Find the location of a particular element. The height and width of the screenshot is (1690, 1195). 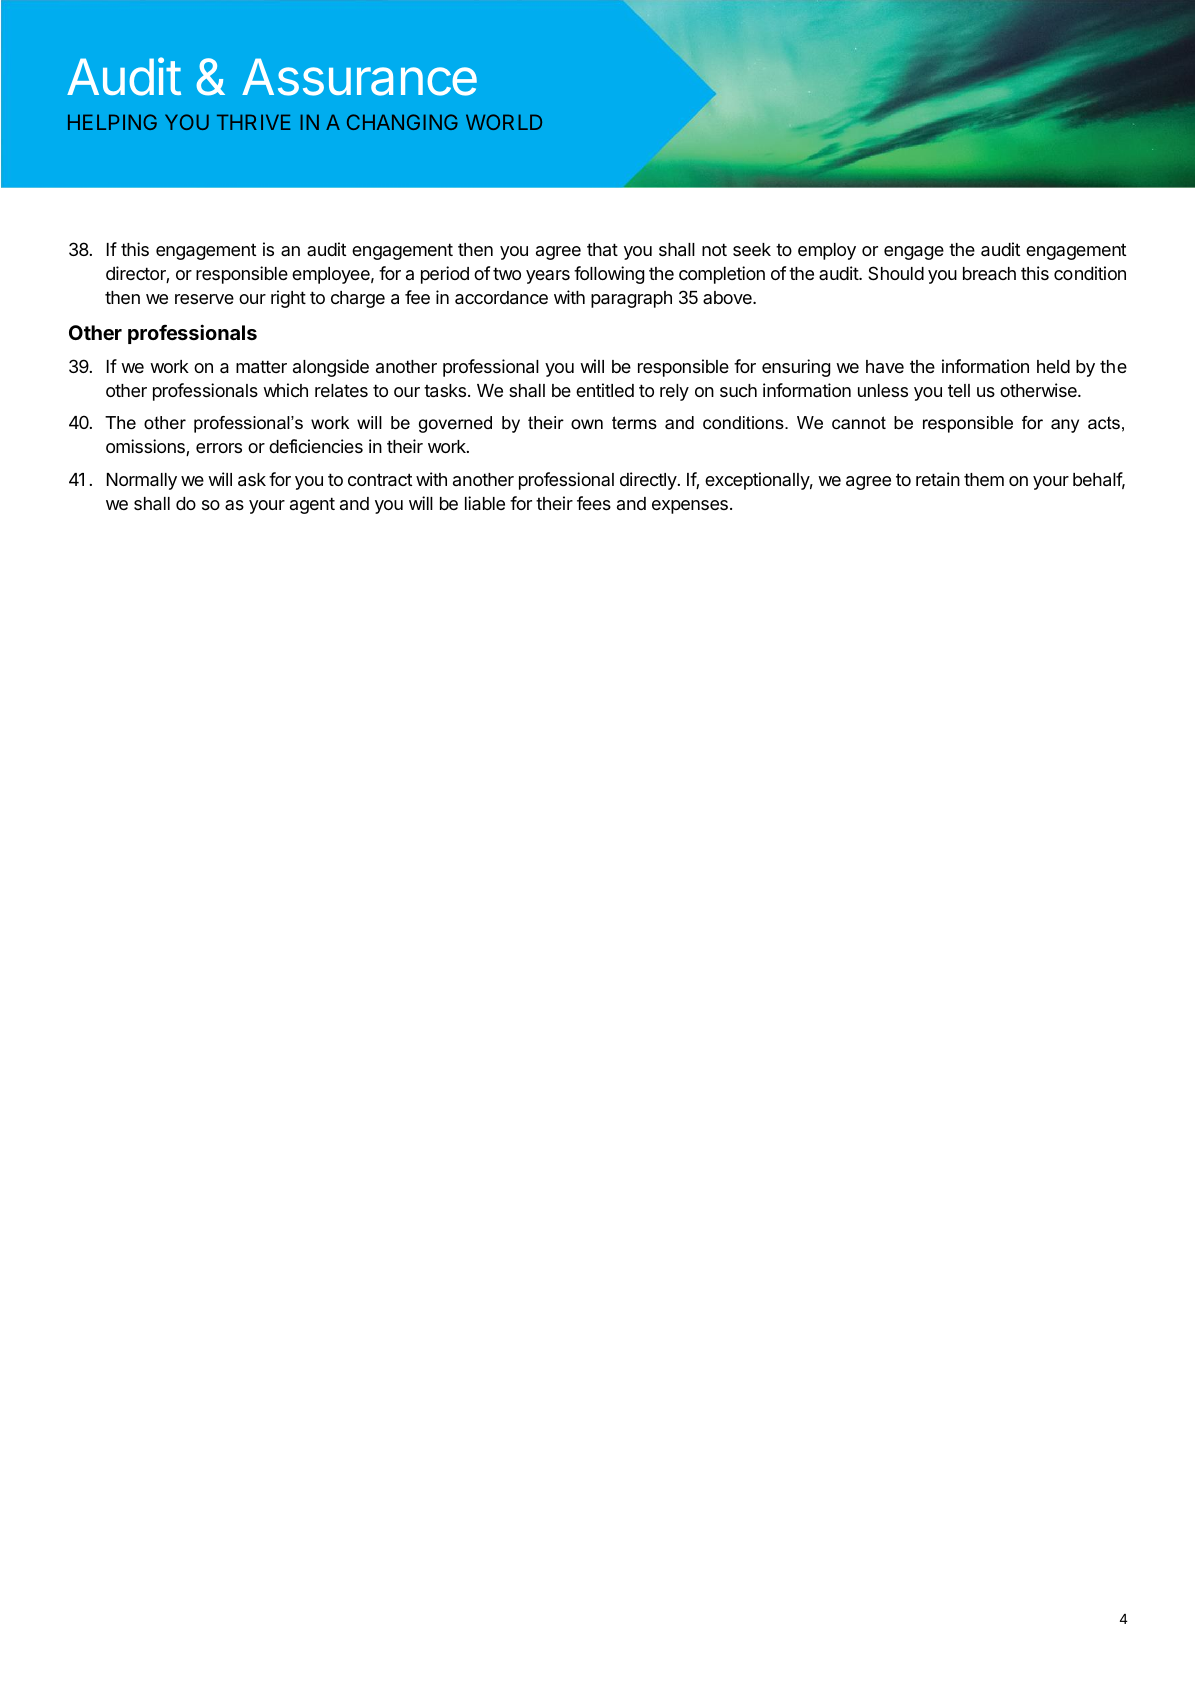

CHANGING is located at coordinates (402, 122).
